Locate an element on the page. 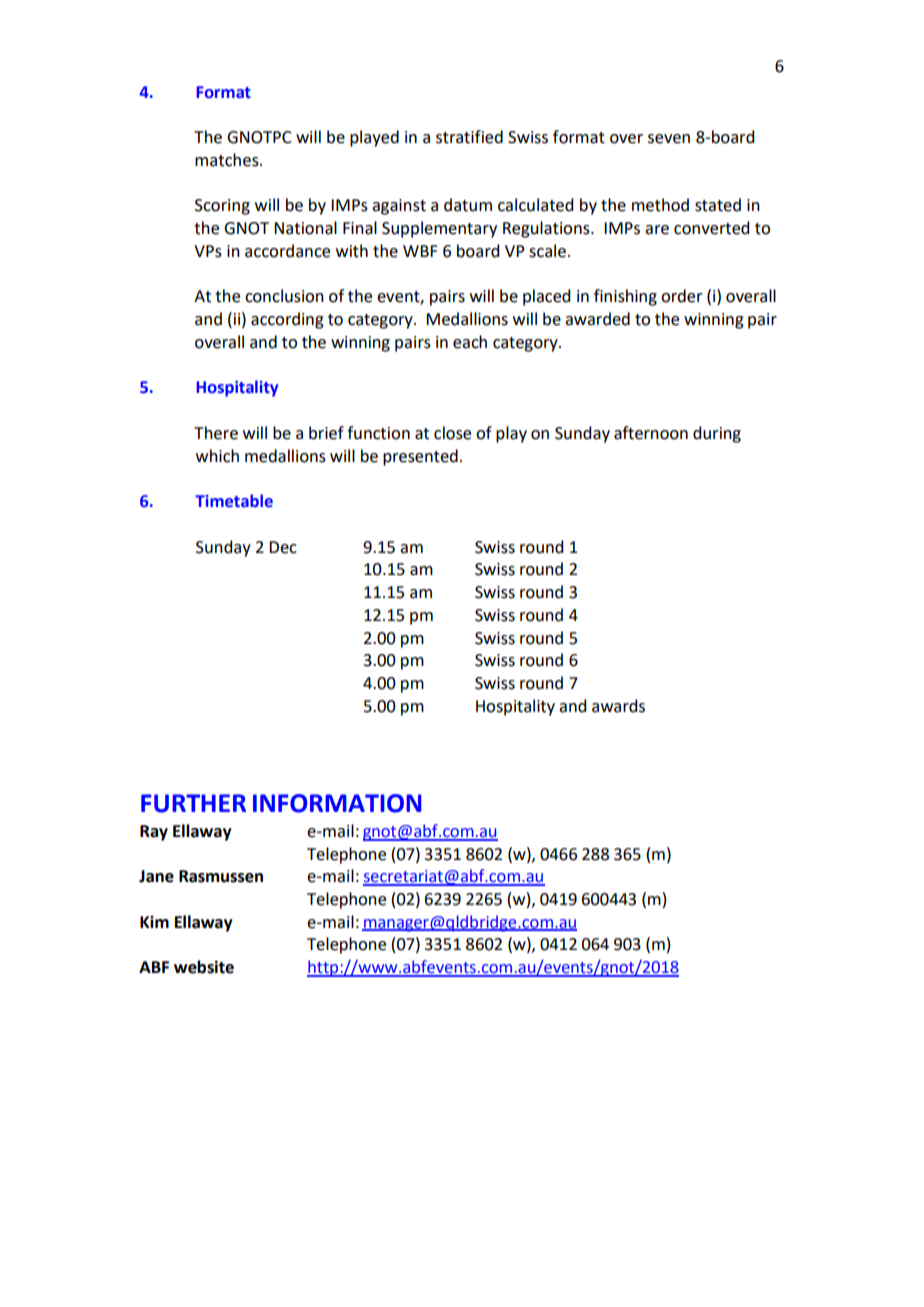 The height and width of the image is (1307, 924). stratified is located at coordinates (469, 137).
